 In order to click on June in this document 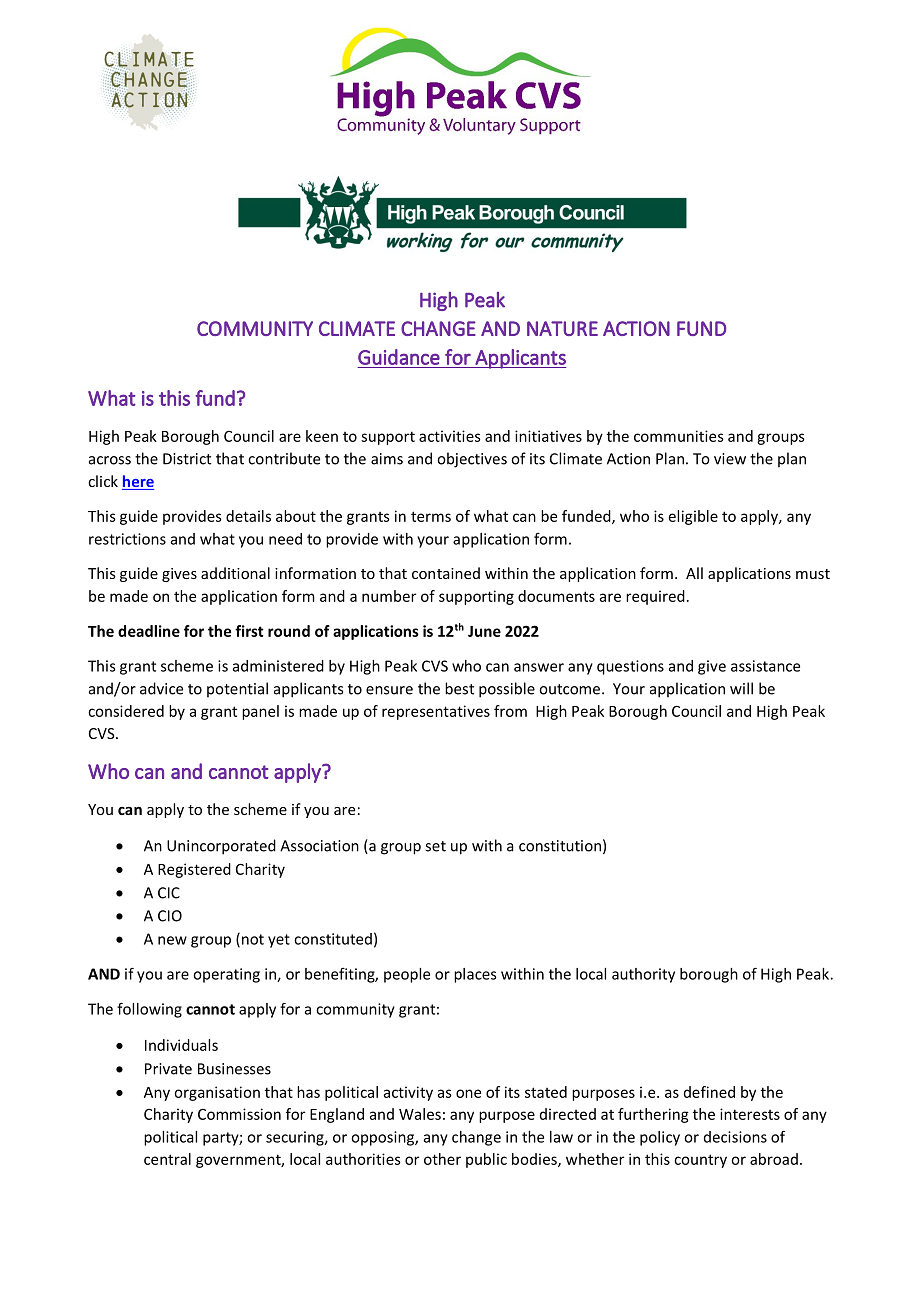, I will do `click(484, 631)`.
